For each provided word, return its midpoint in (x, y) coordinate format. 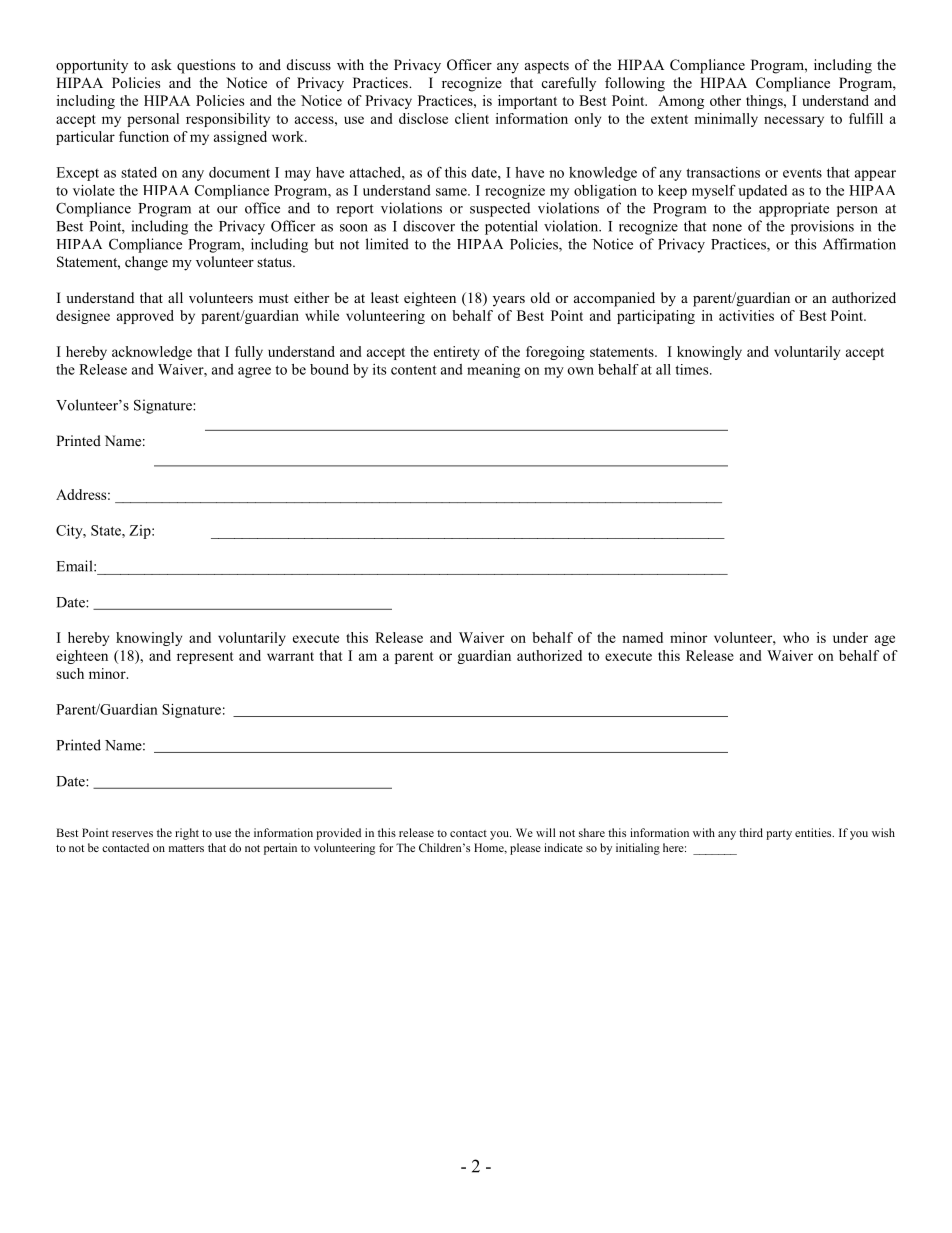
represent (205, 658)
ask (161, 64)
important (527, 102)
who (796, 637)
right (187, 834)
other (725, 100)
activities (746, 315)
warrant (290, 656)
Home (490, 848)
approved (145, 317)
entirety (457, 353)
